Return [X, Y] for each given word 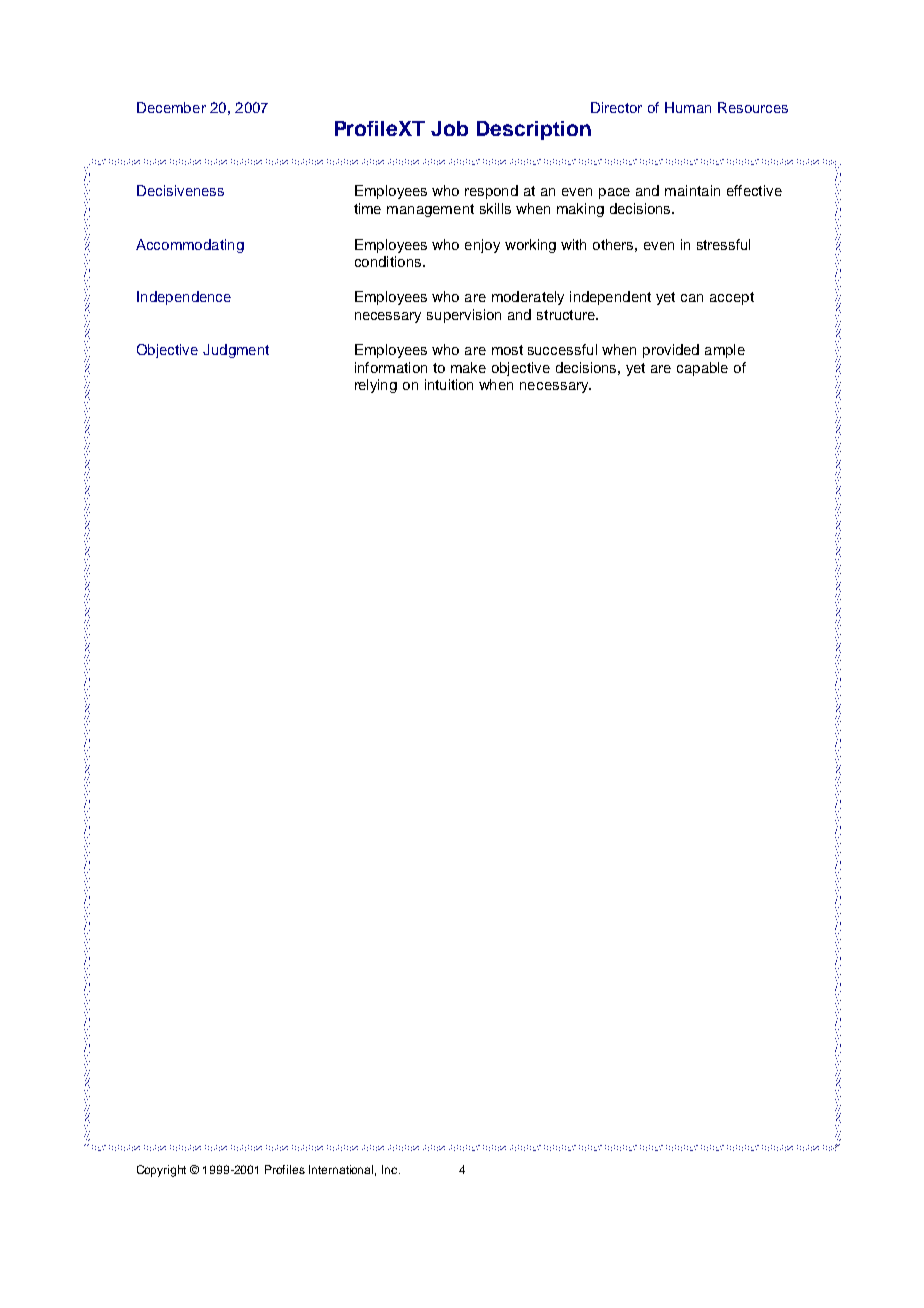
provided [671, 351]
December [171, 107]
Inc [391, 1169]
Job [449, 128]
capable [702, 369]
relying [376, 386]
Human [688, 107]
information [391, 367]
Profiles [285, 1169]
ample [725, 351]
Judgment [236, 351]
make [468, 367]
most [507, 350]
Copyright [161, 1171]
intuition [449, 384]
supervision [464, 316]
